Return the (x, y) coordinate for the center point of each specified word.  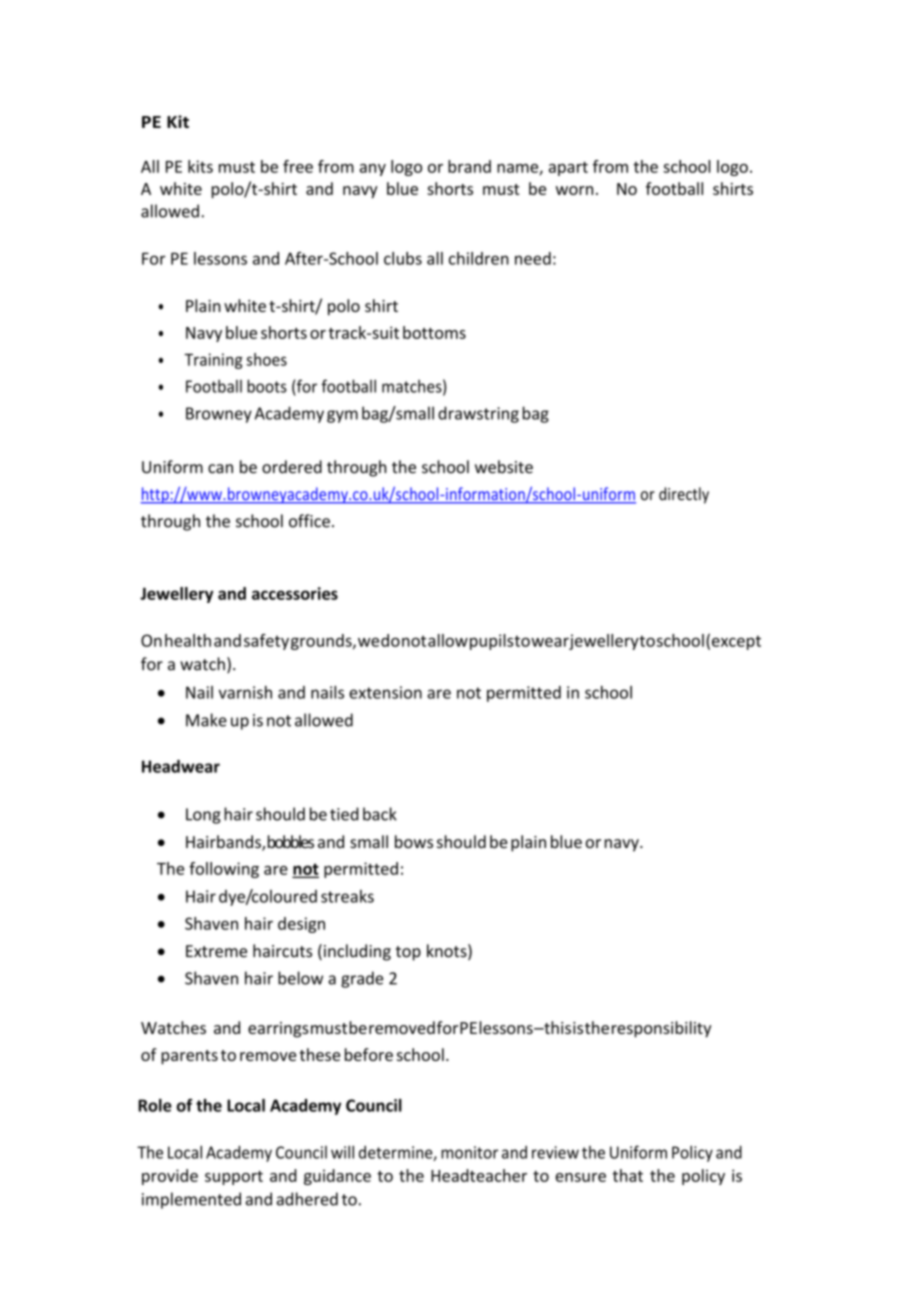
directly (684, 495)
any (372, 170)
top (408, 953)
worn (574, 190)
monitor (469, 1152)
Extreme (216, 951)
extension (385, 692)
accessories (295, 593)
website (504, 467)
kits (200, 166)
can (220, 469)
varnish (245, 692)
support (234, 1178)
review (555, 1152)
